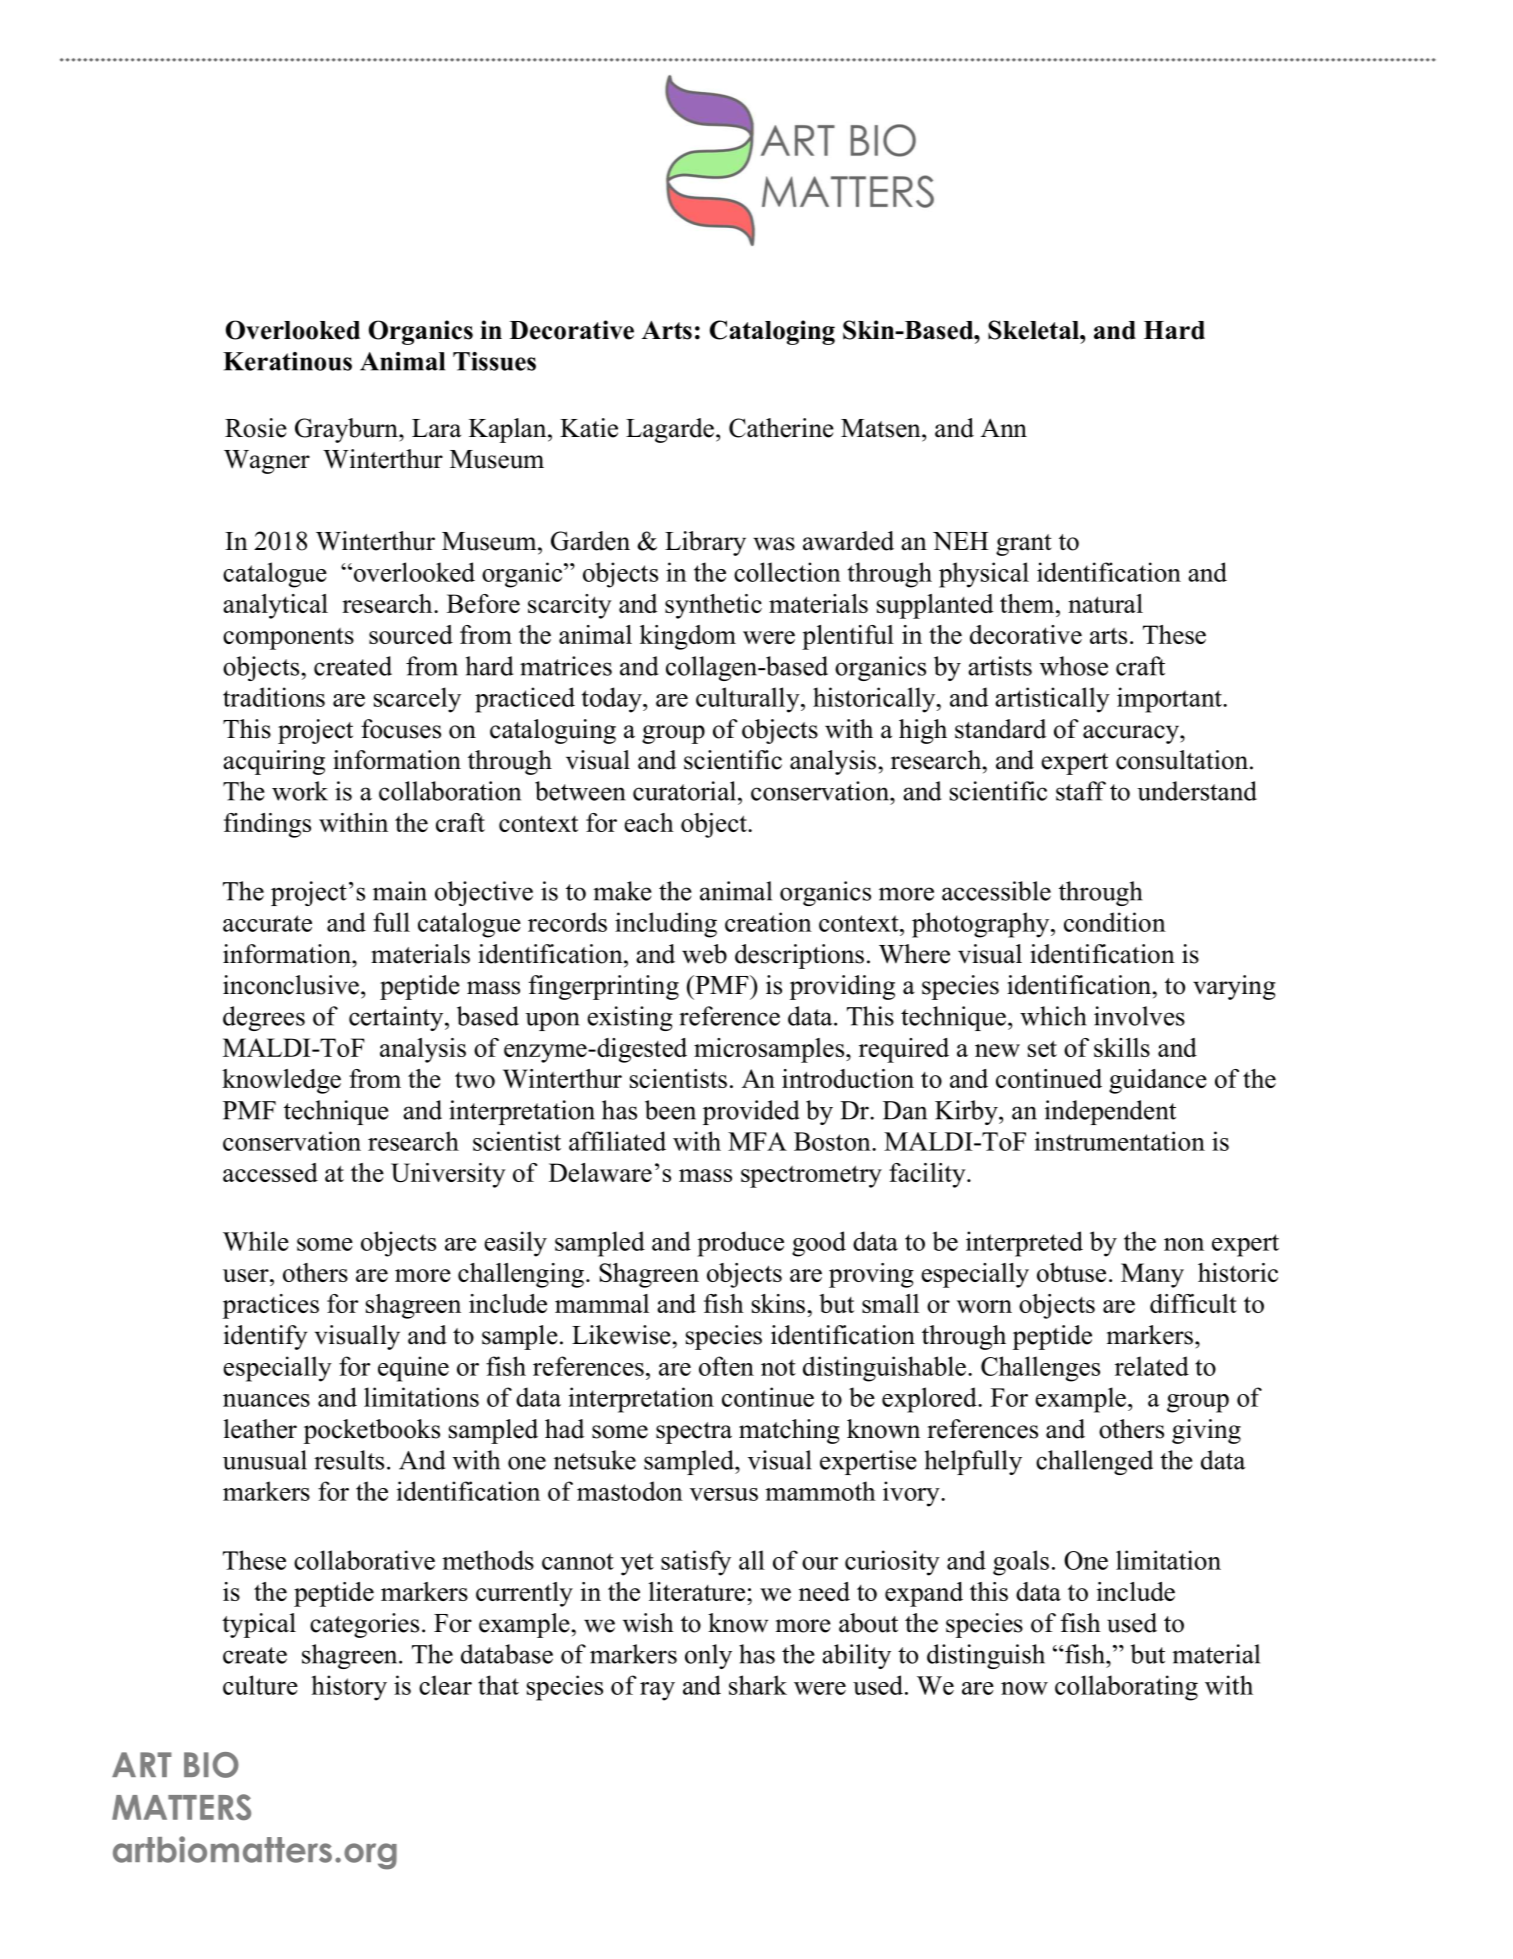 Image resolution: width=1513 pixels, height=1959 pixels. Describe the element at coordinates (1024, 545) in the screenshot. I see `grant` at that location.
